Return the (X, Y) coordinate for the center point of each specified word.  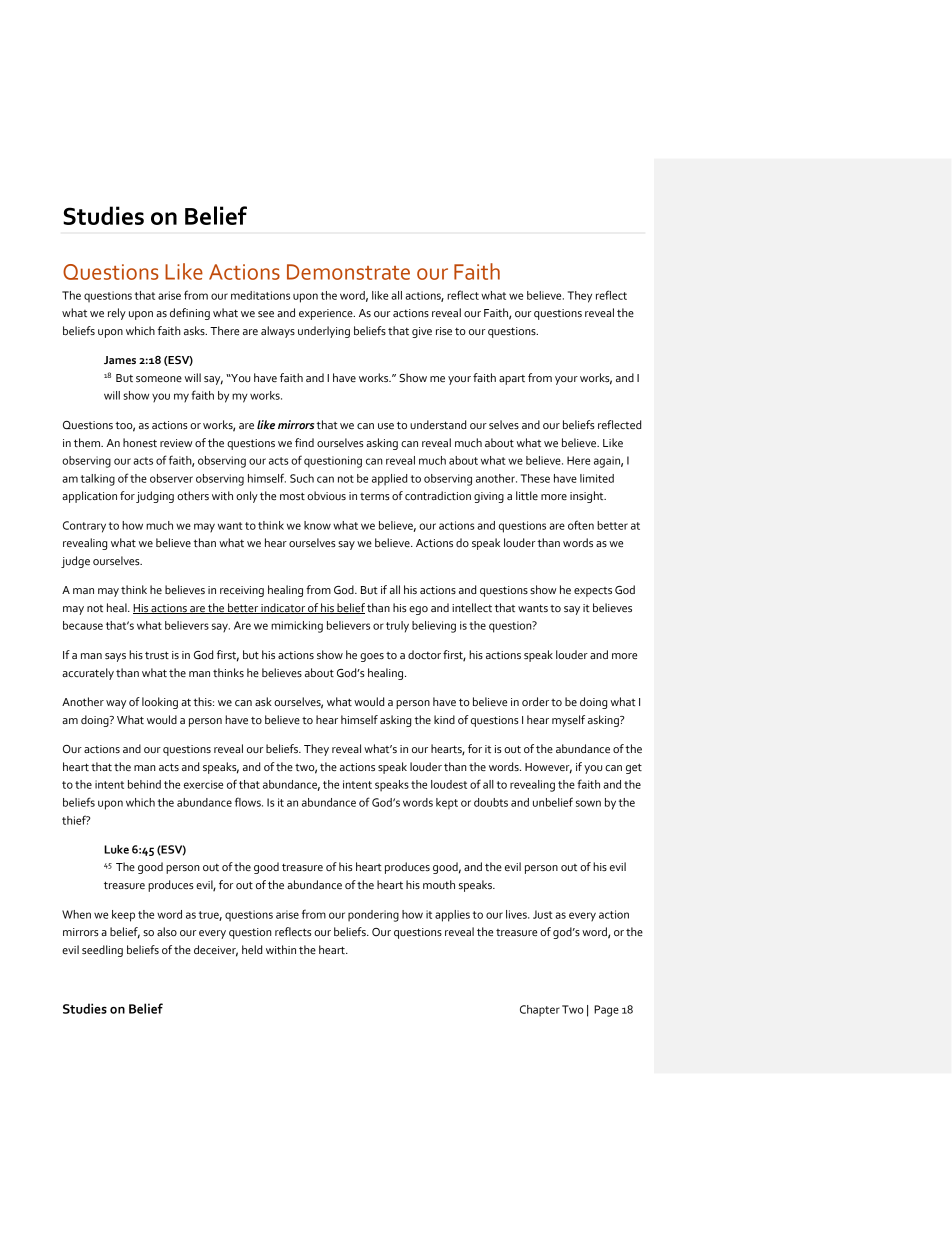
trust (157, 655)
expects (593, 592)
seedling (102, 951)
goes (372, 657)
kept (447, 804)
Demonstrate (348, 272)
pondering (373, 916)
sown (588, 803)
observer (171, 478)
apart (512, 380)
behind (144, 784)
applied (389, 480)
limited (597, 478)
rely (117, 314)
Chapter (540, 1011)
